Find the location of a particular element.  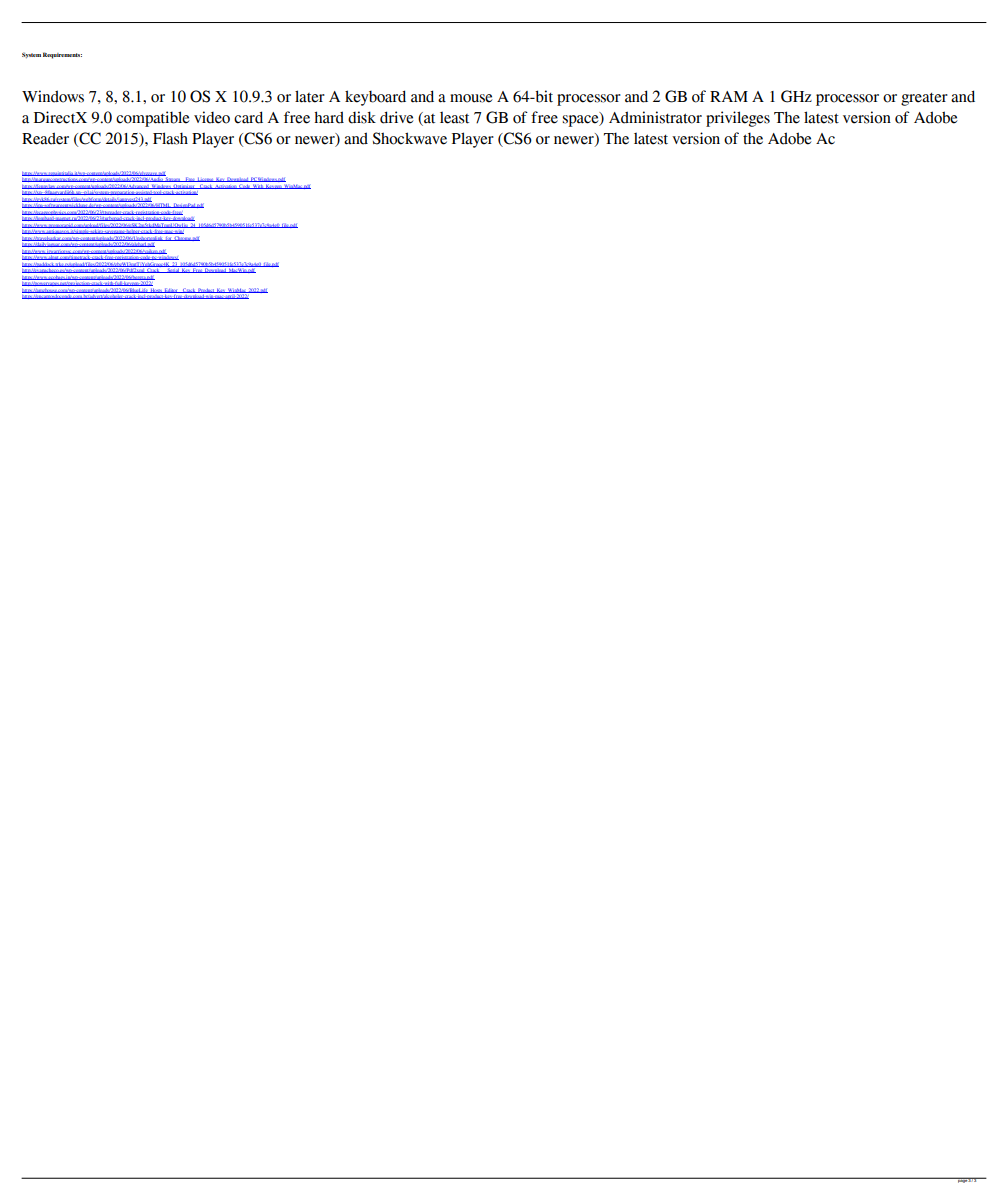

mouse is located at coordinates (471, 98).
